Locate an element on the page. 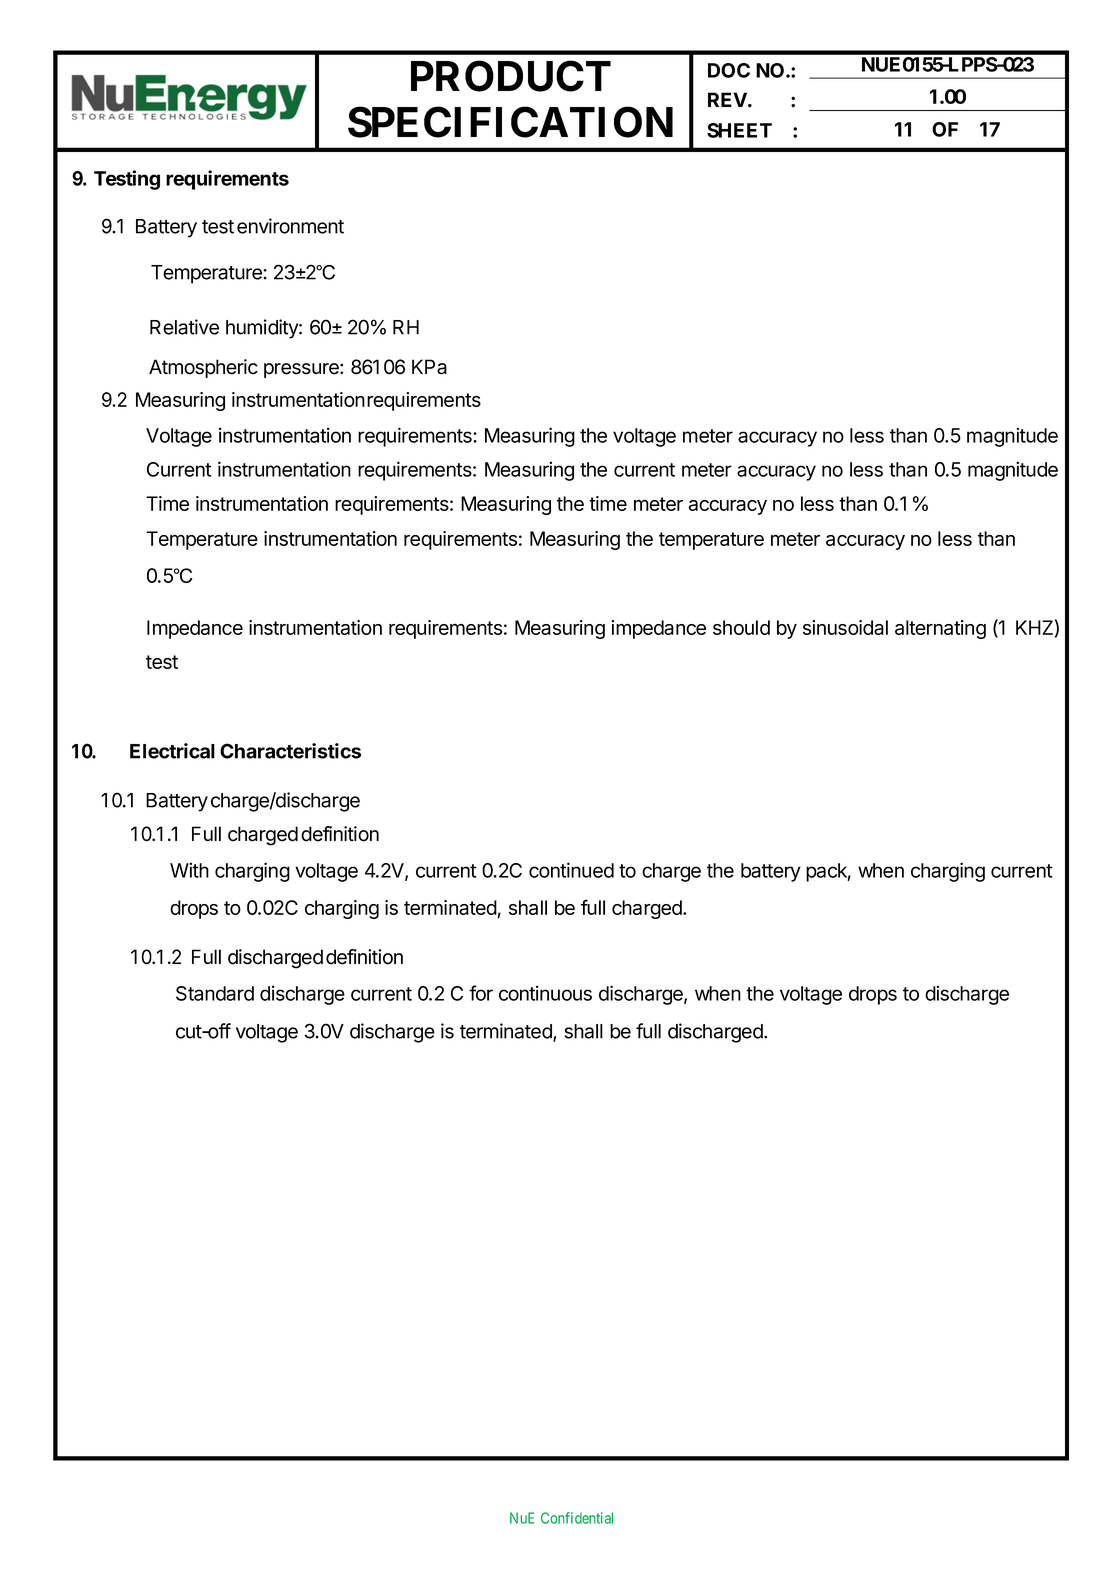 This image has height=1575, width=1114. SHEET is located at coordinates (739, 130).
